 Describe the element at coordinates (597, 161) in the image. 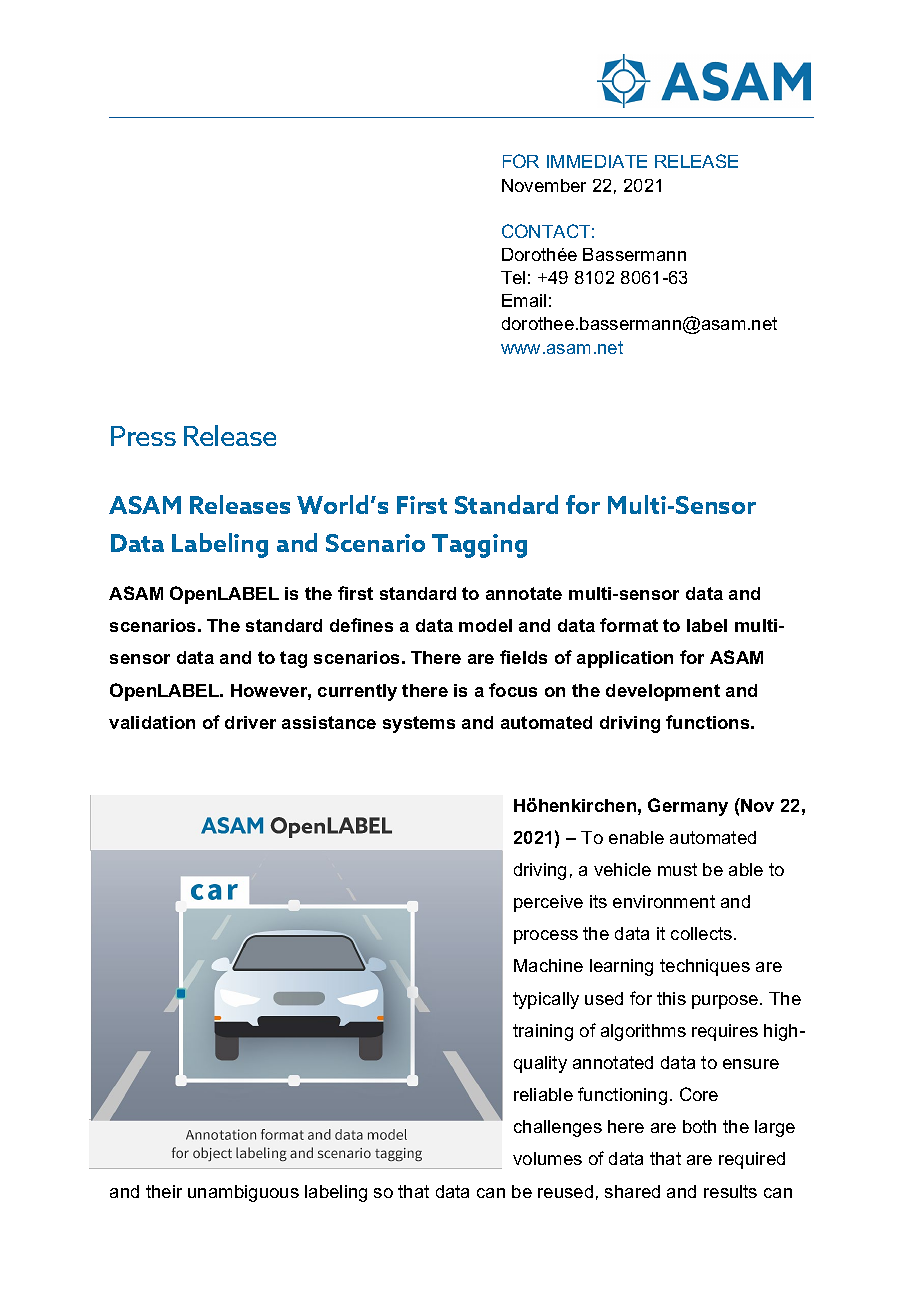

I see `IMMEDIATE` at that location.
